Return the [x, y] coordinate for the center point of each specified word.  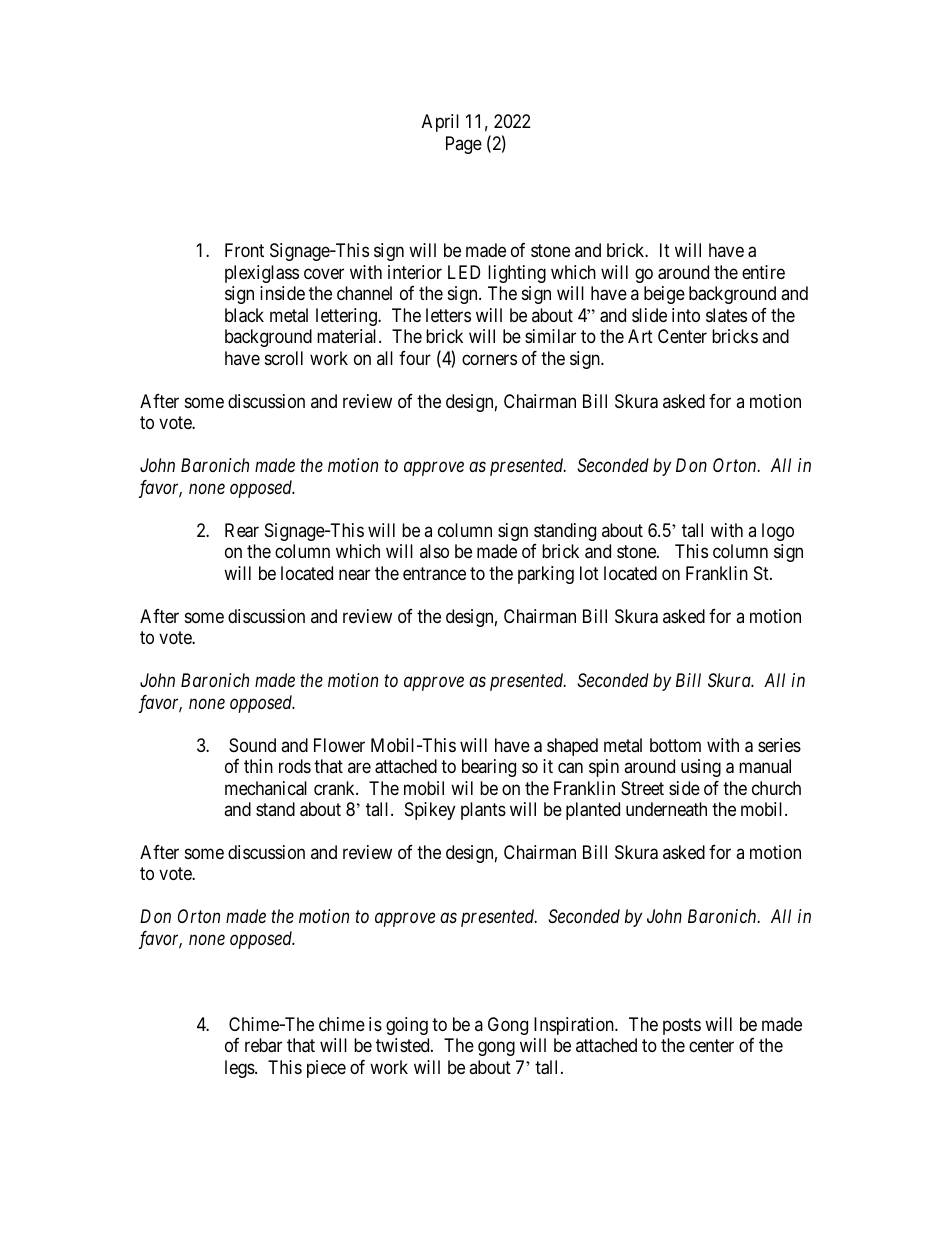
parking [546, 575]
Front [244, 250]
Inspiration [575, 1026]
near [354, 574]
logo [778, 532]
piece [326, 1069]
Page [464, 145]
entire [763, 272]
